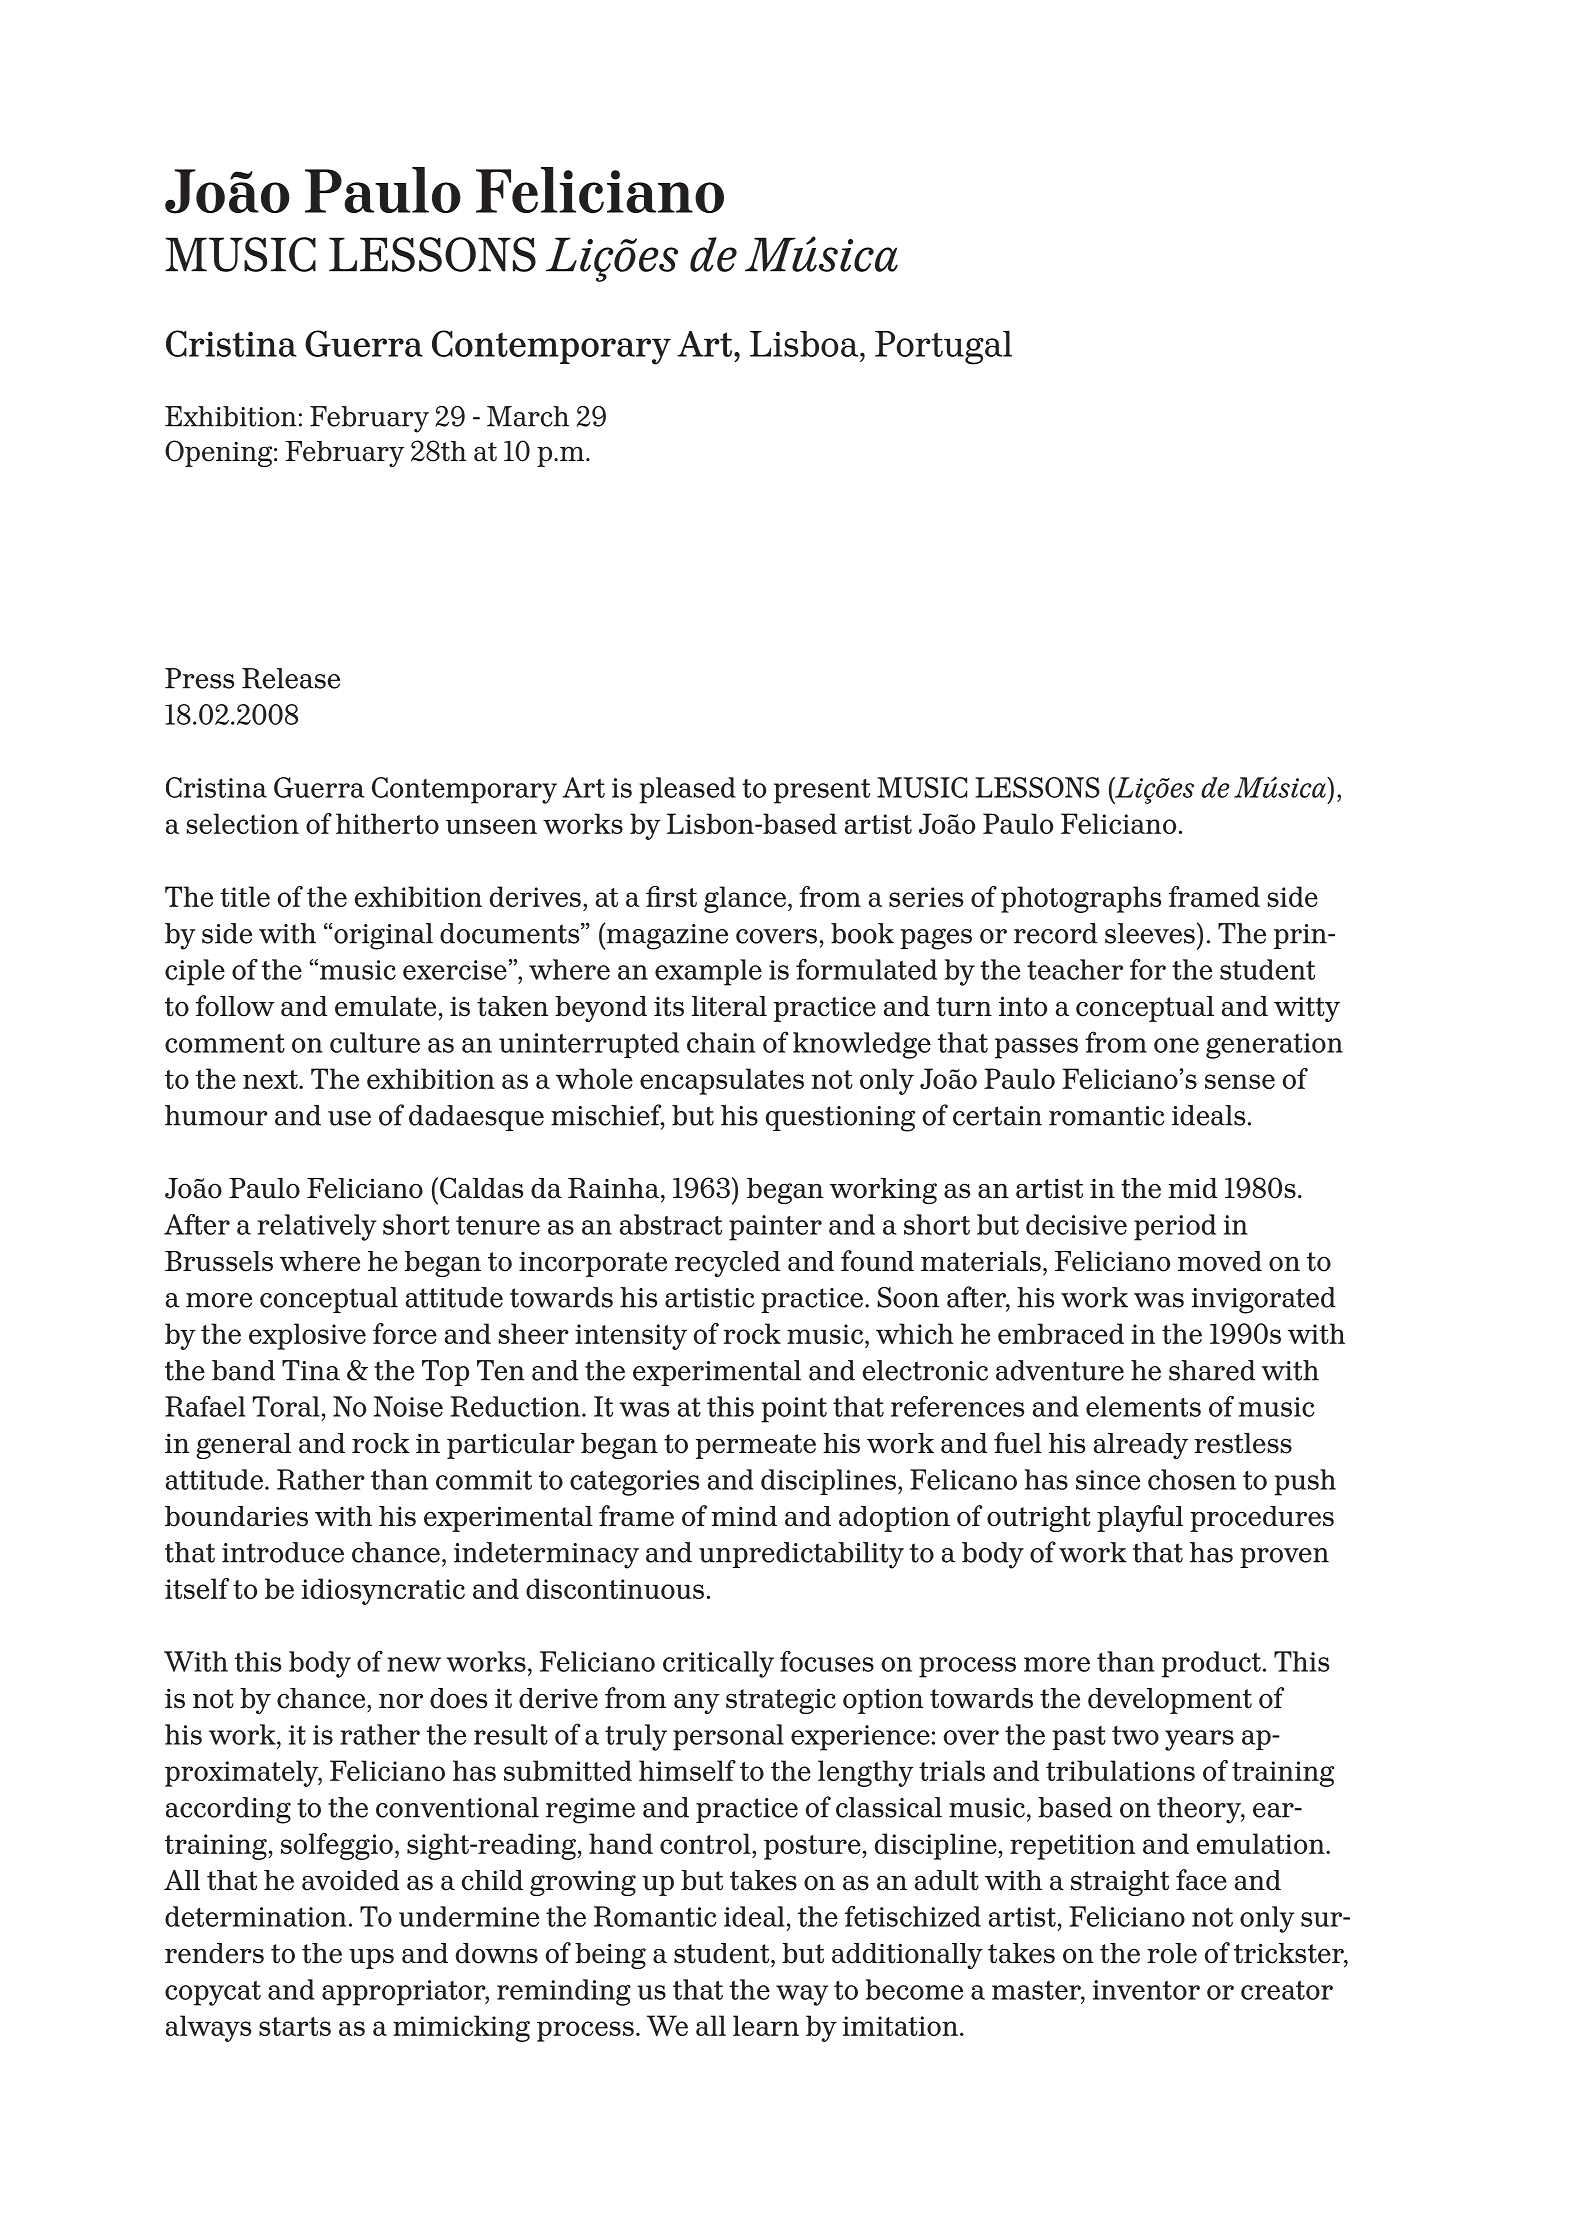 This image has width=1571, height=2222. What do you see at coordinates (687, 790) in the image?
I see `pleased` at bounding box center [687, 790].
